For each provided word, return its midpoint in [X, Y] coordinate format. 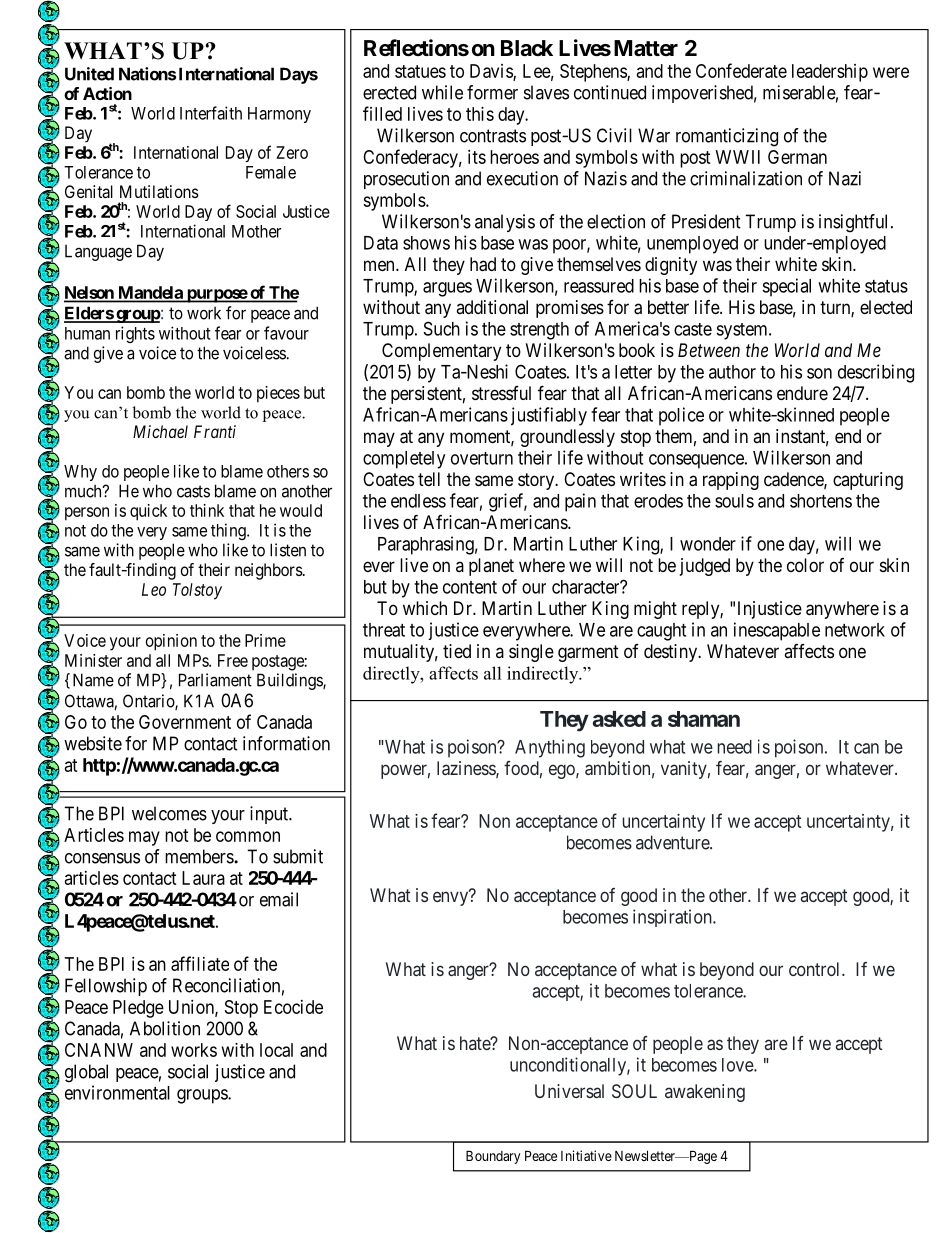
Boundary [493, 1157]
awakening [705, 1093]
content [470, 587]
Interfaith [211, 113]
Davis [492, 72]
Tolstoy [197, 591]
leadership [830, 73]
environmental [117, 1092]
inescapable [777, 631]
